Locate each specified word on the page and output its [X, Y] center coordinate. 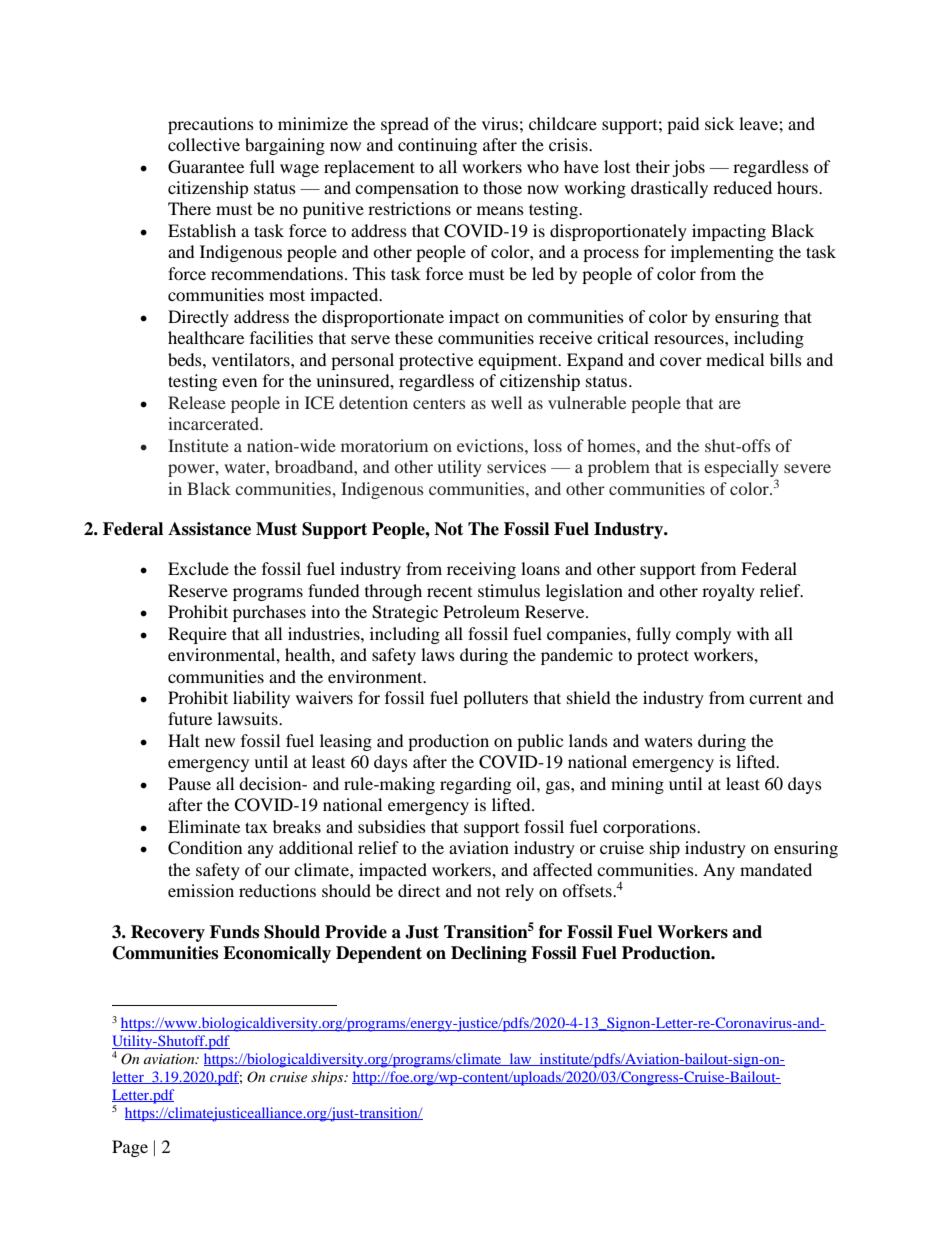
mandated [776, 869]
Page [130, 1148]
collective [204, 144]
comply [703, 635]
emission [201, 890]
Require [197, 635]
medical [735, 359]
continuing [437, 146]
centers [439, 403]
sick [719, 123]
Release [197, 402]
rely [519, 892]
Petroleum [481, 611]
